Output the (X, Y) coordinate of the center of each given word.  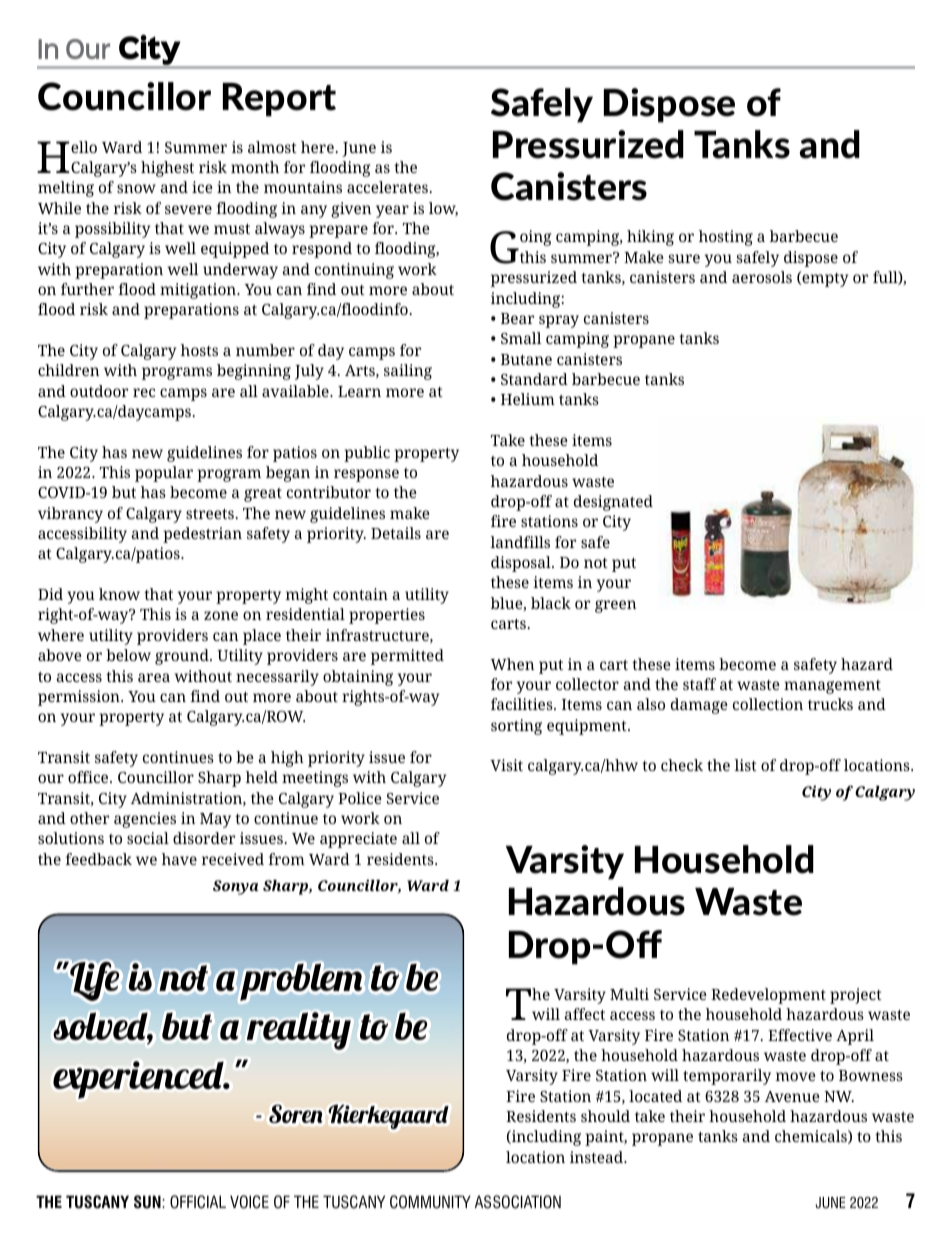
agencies (145, 820)
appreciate (358, 840)
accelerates (387, 187)
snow (136, 188)
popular (164, 474)
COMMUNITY (430, 1202)
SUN (148, 1202)
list (746, 765)
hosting (726, 238)
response (366, 475)
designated (613, 503)
